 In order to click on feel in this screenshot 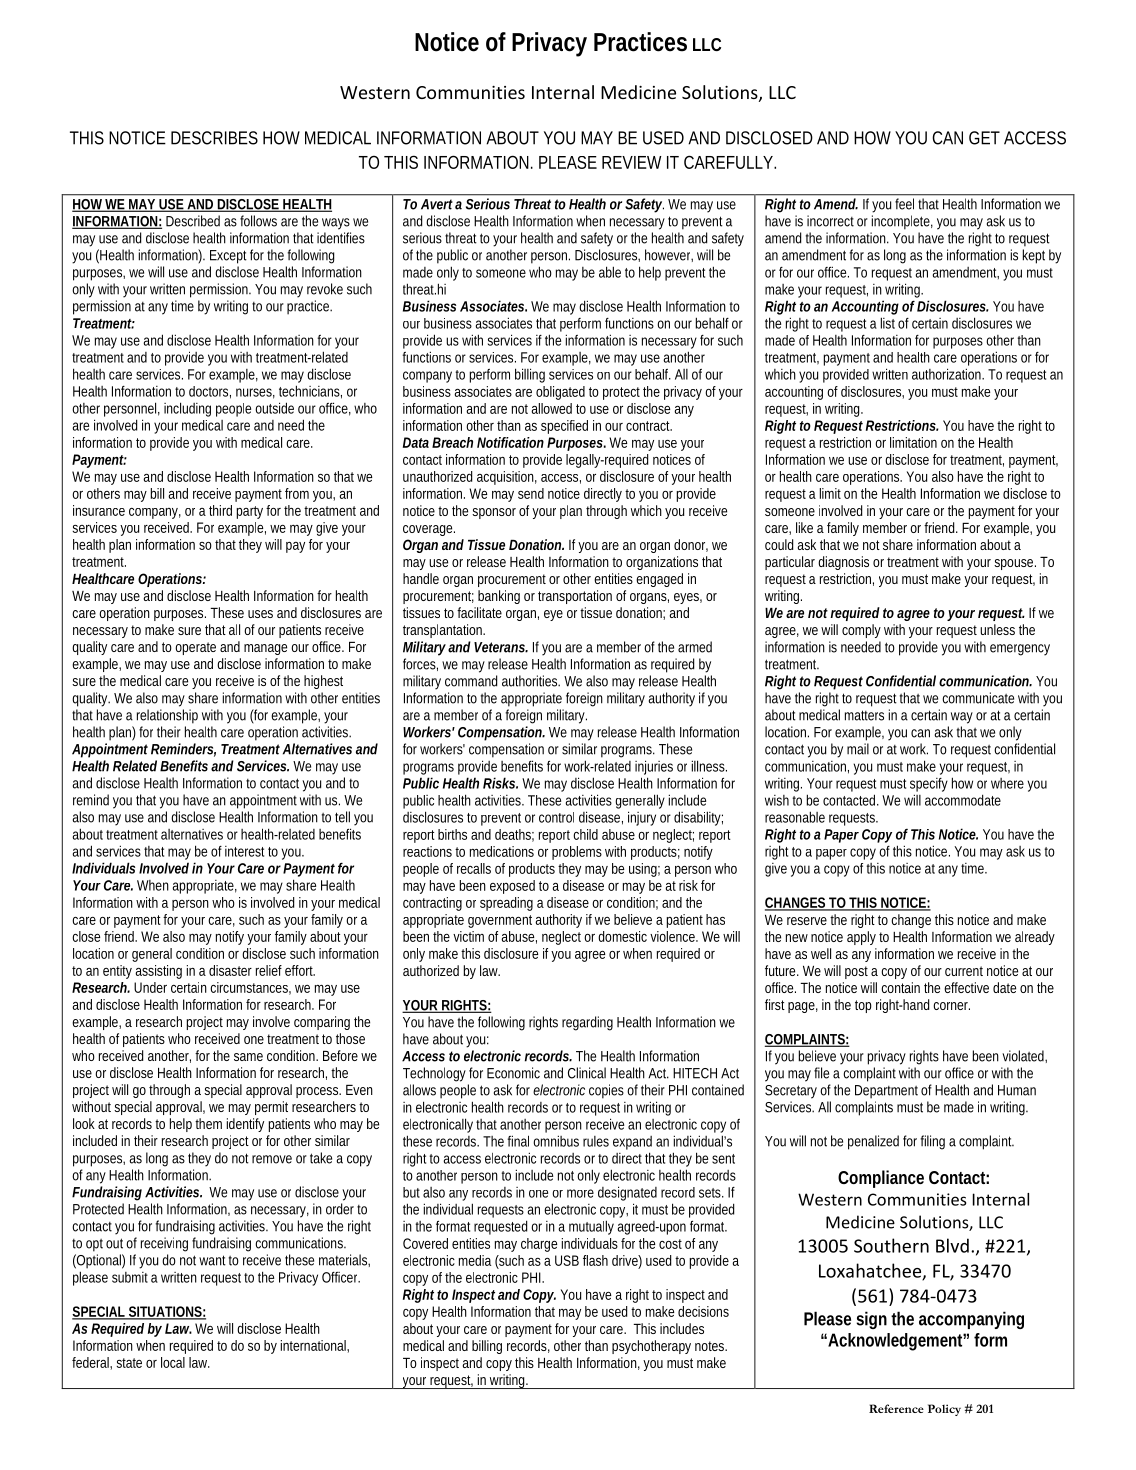, I will do `click(904, 204)`.
